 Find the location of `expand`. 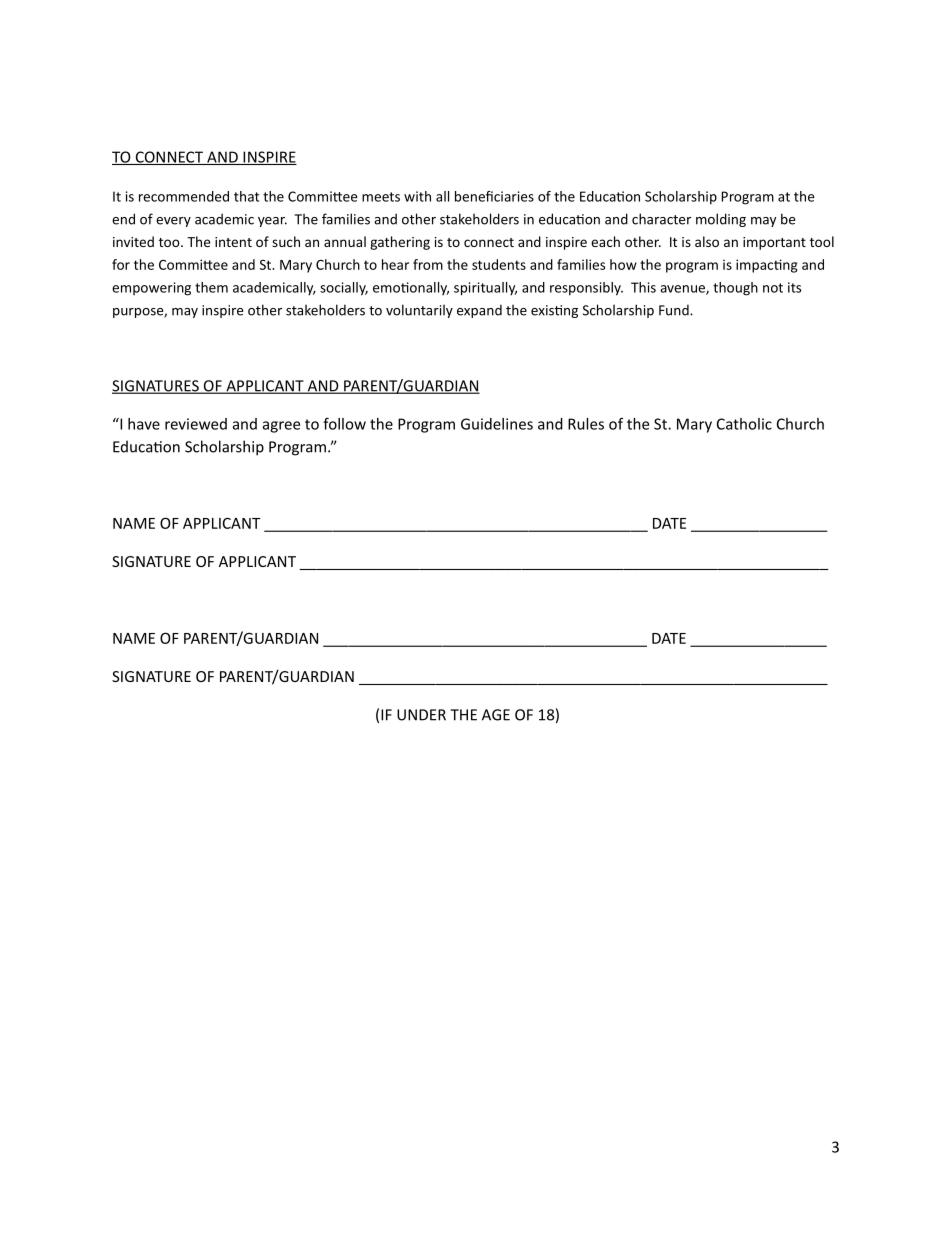

expand is located at coordinates (479, 311).
